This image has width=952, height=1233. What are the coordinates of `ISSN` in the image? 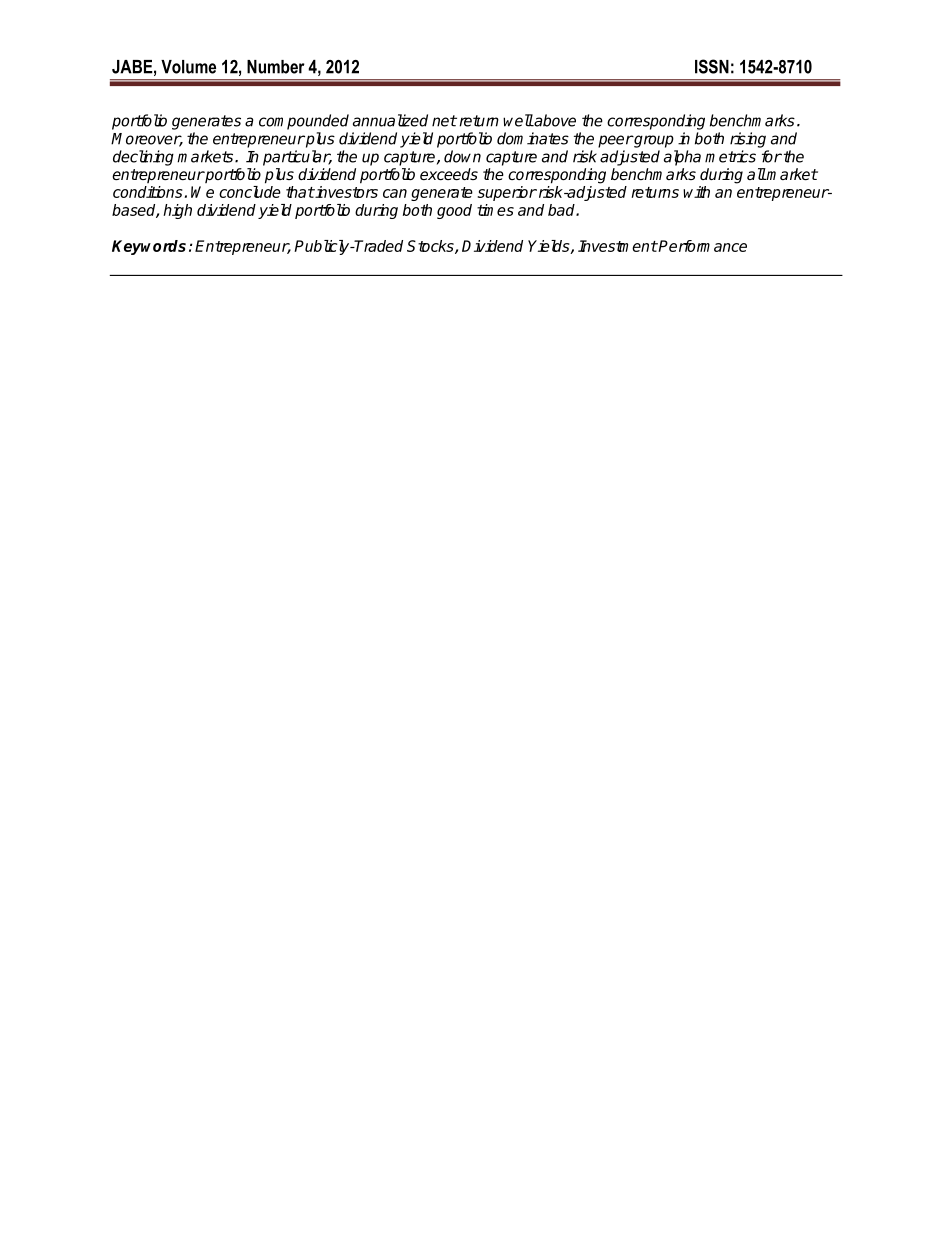 It's located at (712, 66).
